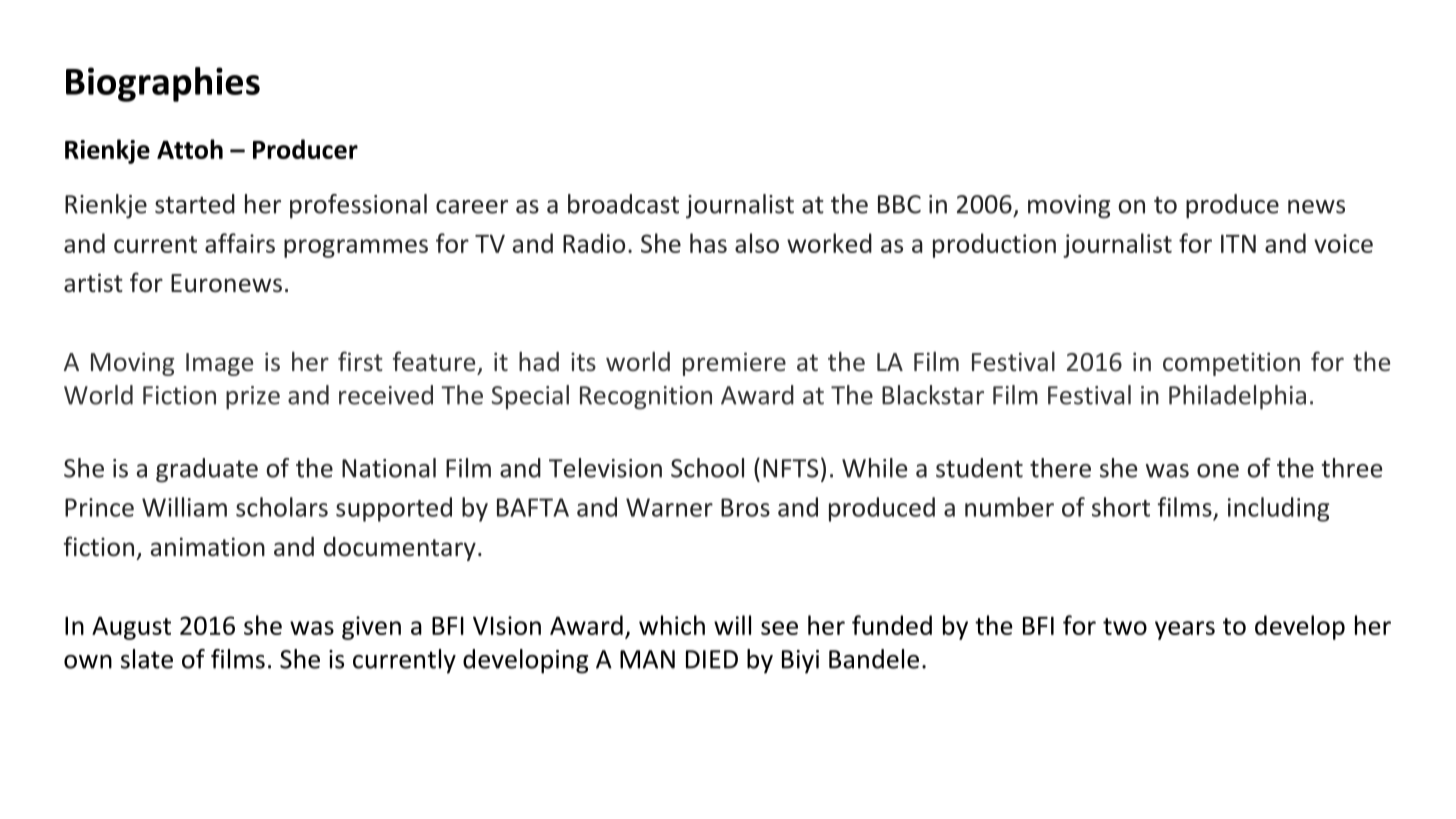  I want to click on BBC, so click(899, 204).
